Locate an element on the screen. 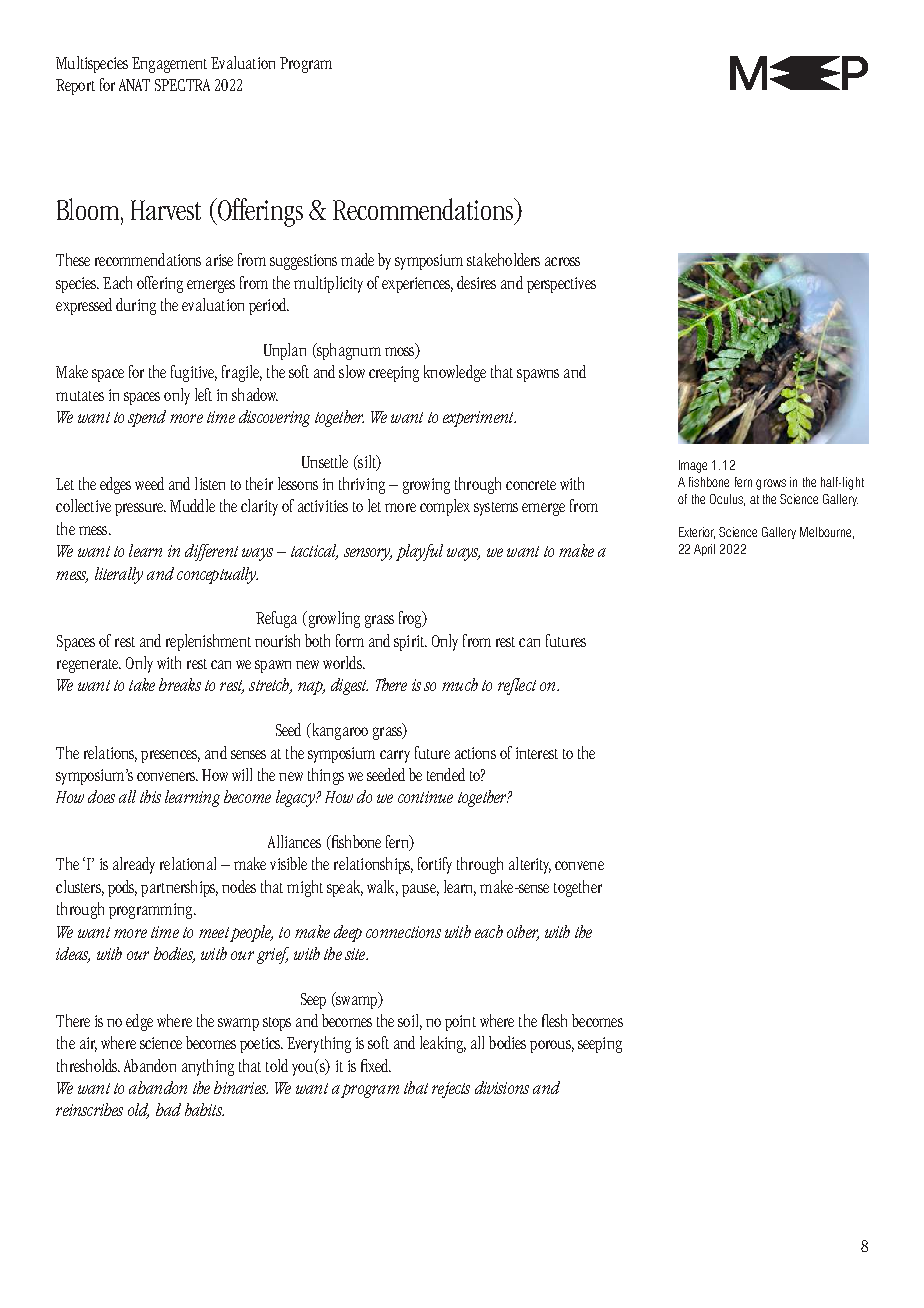 This screenshot has width=924, height=1308. literally is located at coordinates (119, 575).
